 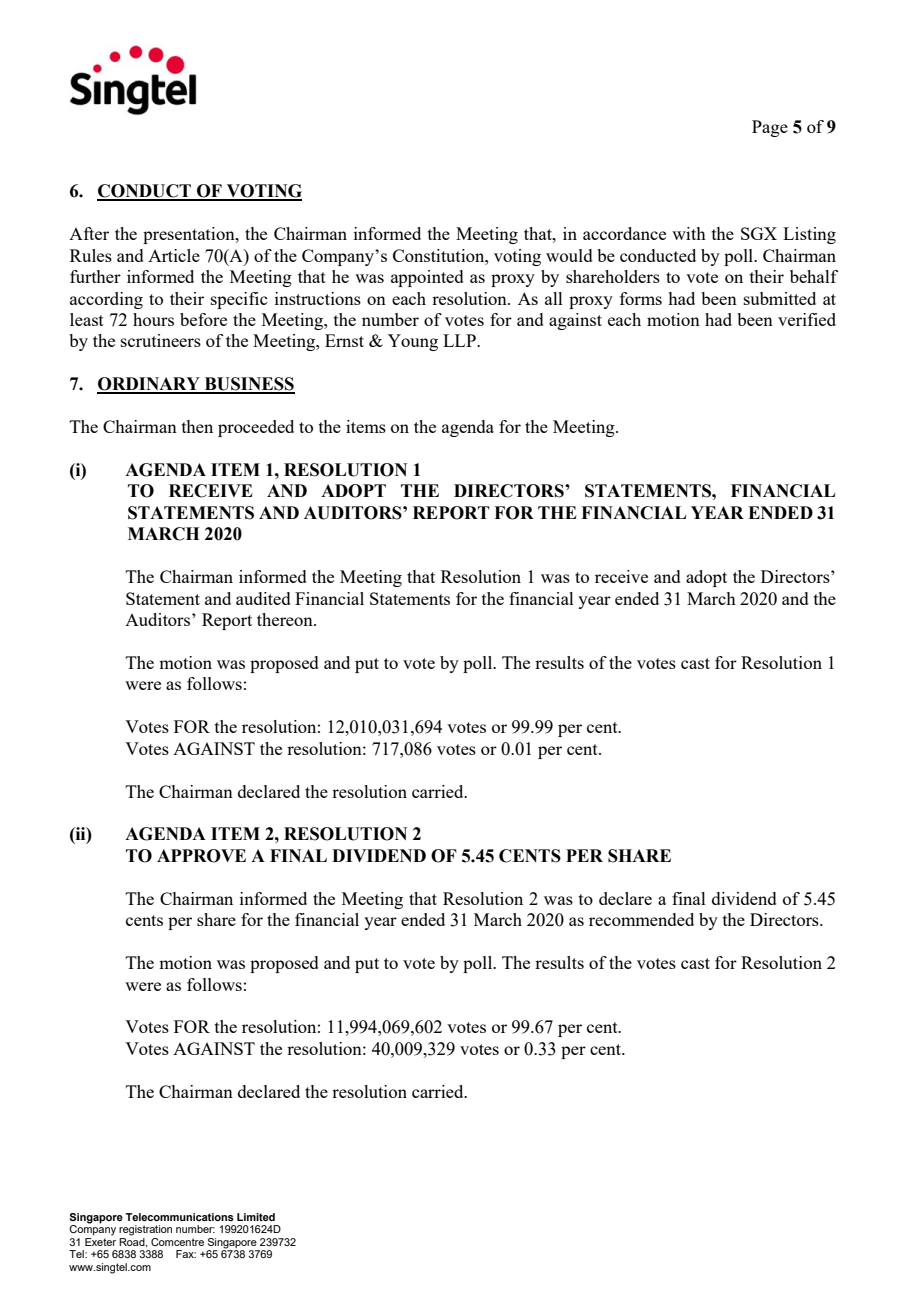 What do you see at coordinates (807, 319) in the screenshot?
I see `verified` at bounding box center [807, 319].
